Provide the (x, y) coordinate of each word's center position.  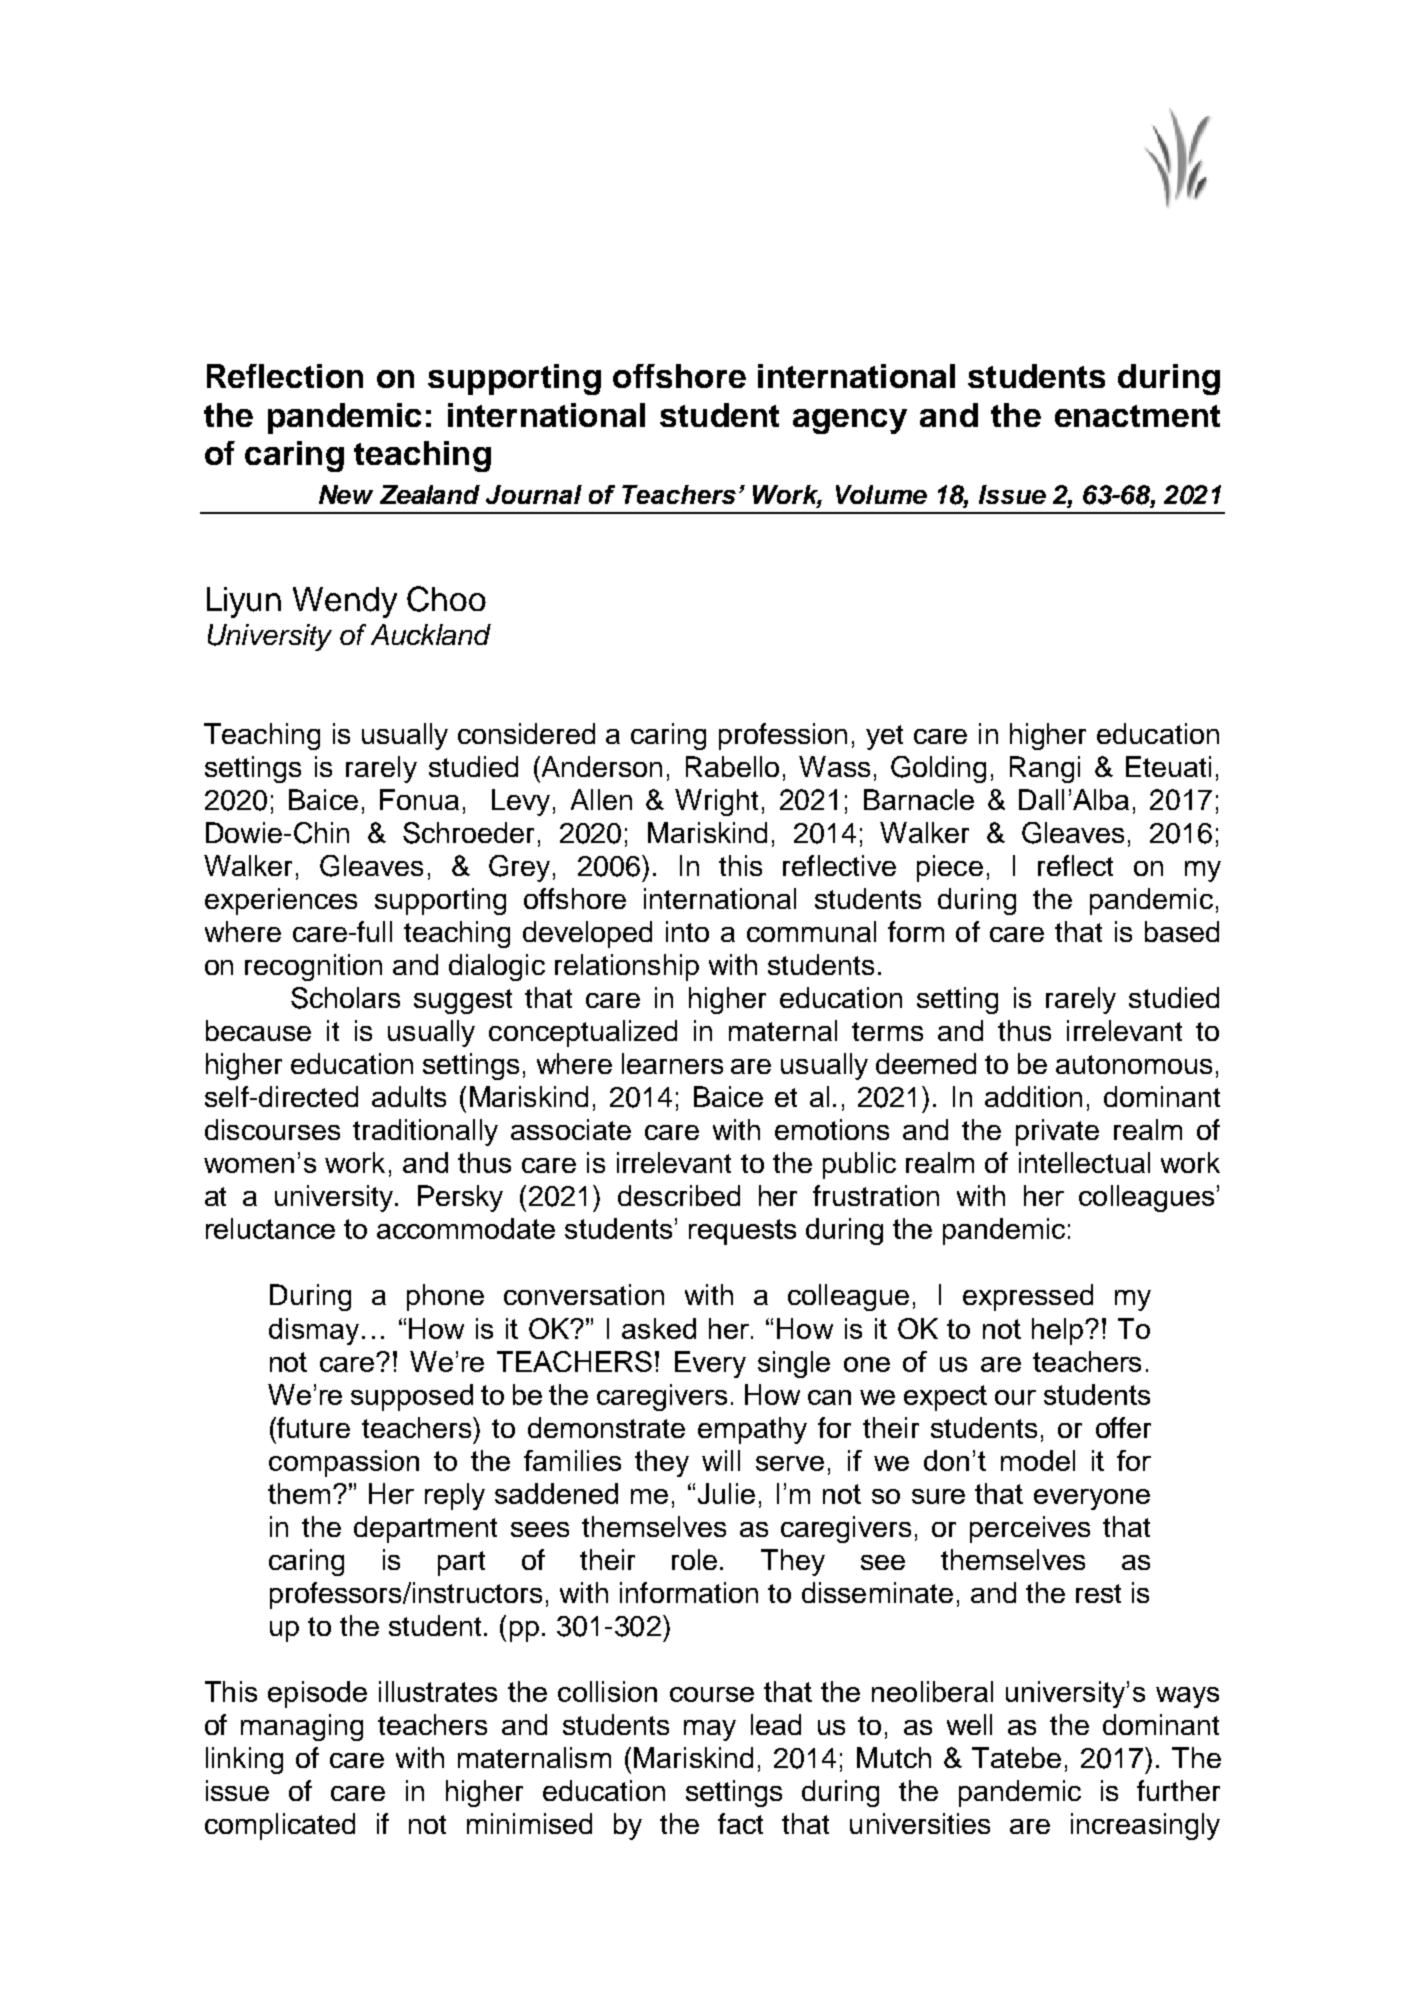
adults (409, 1096)
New (346, 494)
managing (302, 1727)
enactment (1137, 416)
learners (672, 1063)
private (1057, 1132)
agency (850, 421)
